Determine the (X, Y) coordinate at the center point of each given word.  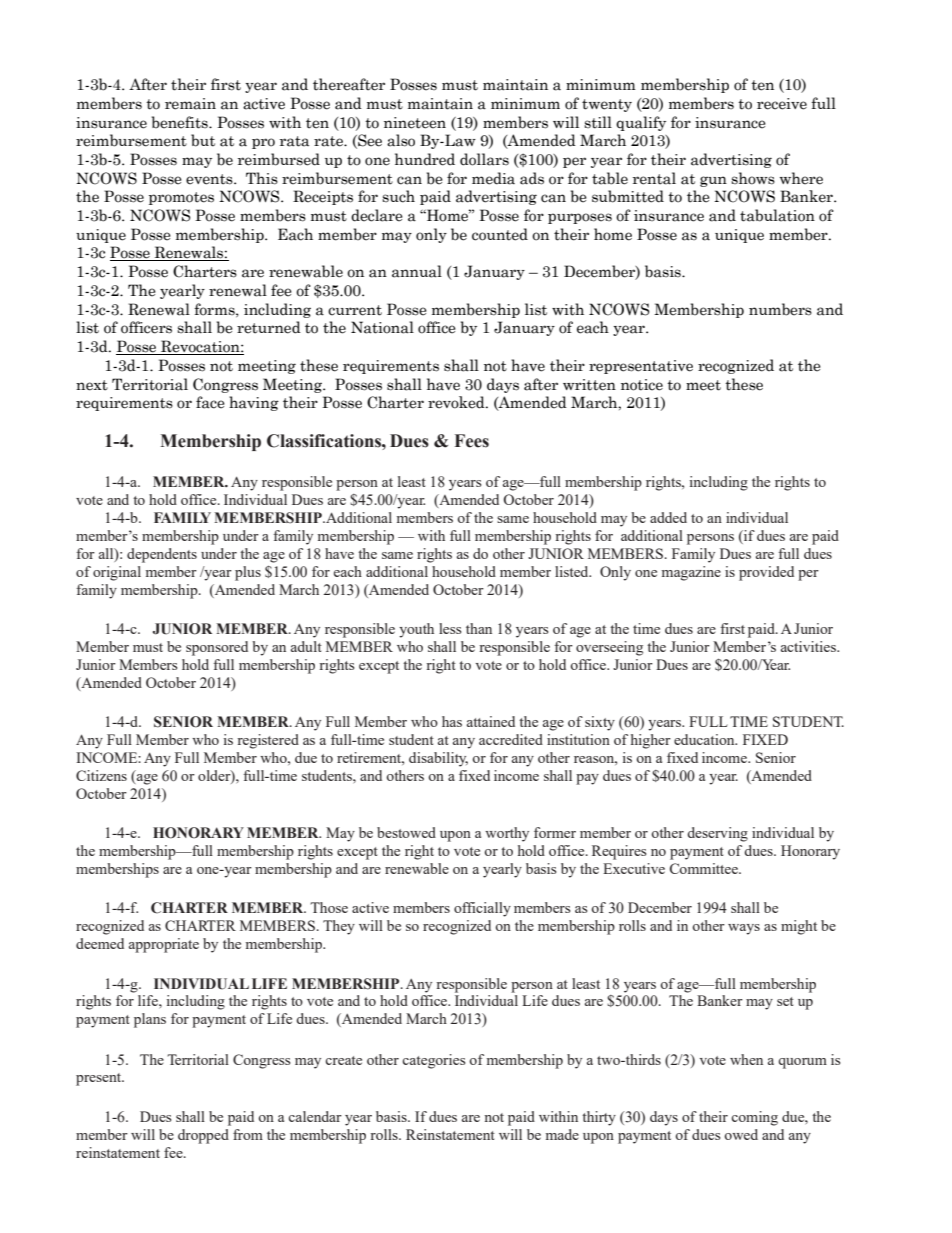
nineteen (415, 123)
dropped (203, 1136)
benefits (181, 122)
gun (713, 181)
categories (433, 1061)
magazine (691, 573)
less (450, 628)
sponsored (217, 648)
